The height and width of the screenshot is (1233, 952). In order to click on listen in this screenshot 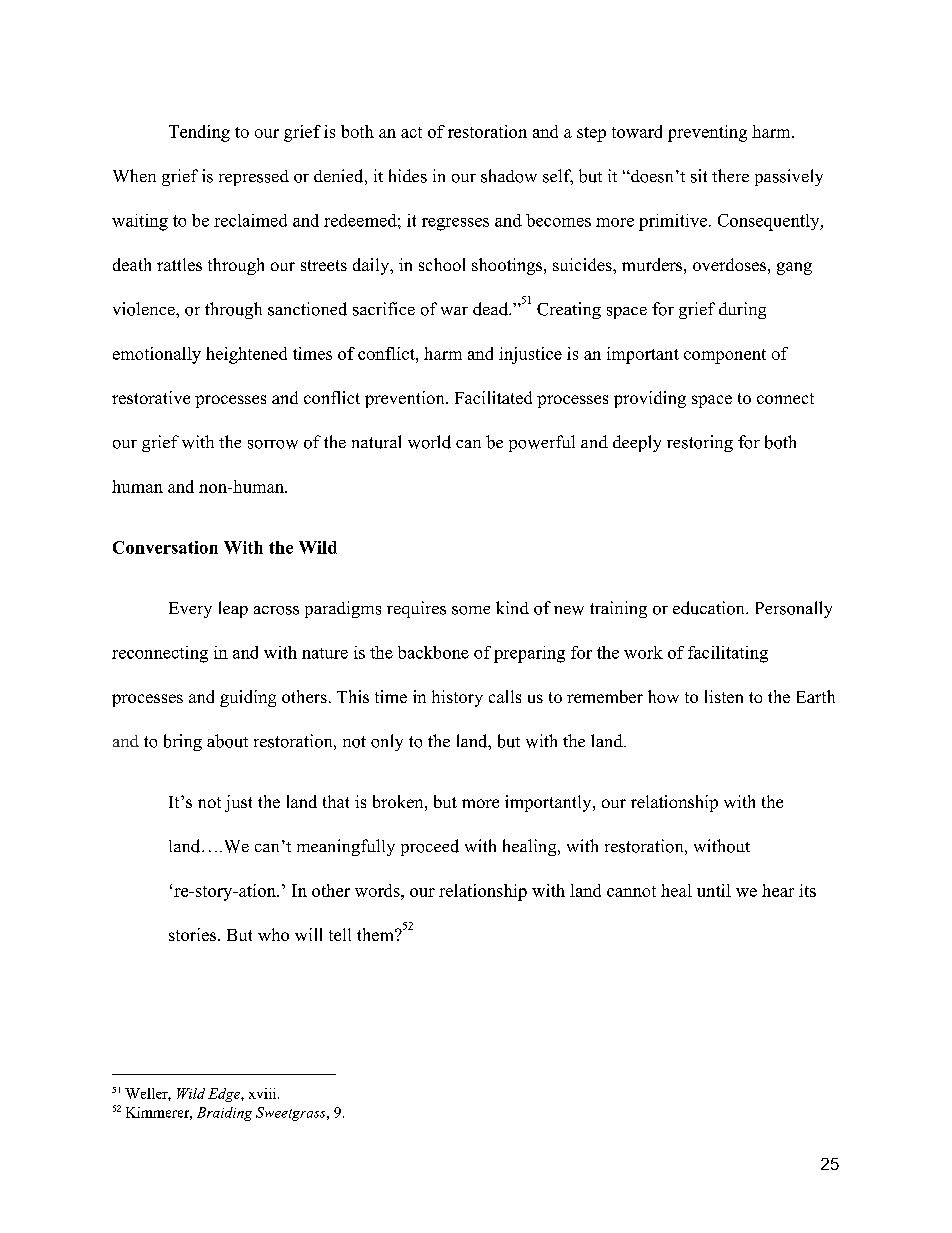, I will do `click(724, 696)`.
